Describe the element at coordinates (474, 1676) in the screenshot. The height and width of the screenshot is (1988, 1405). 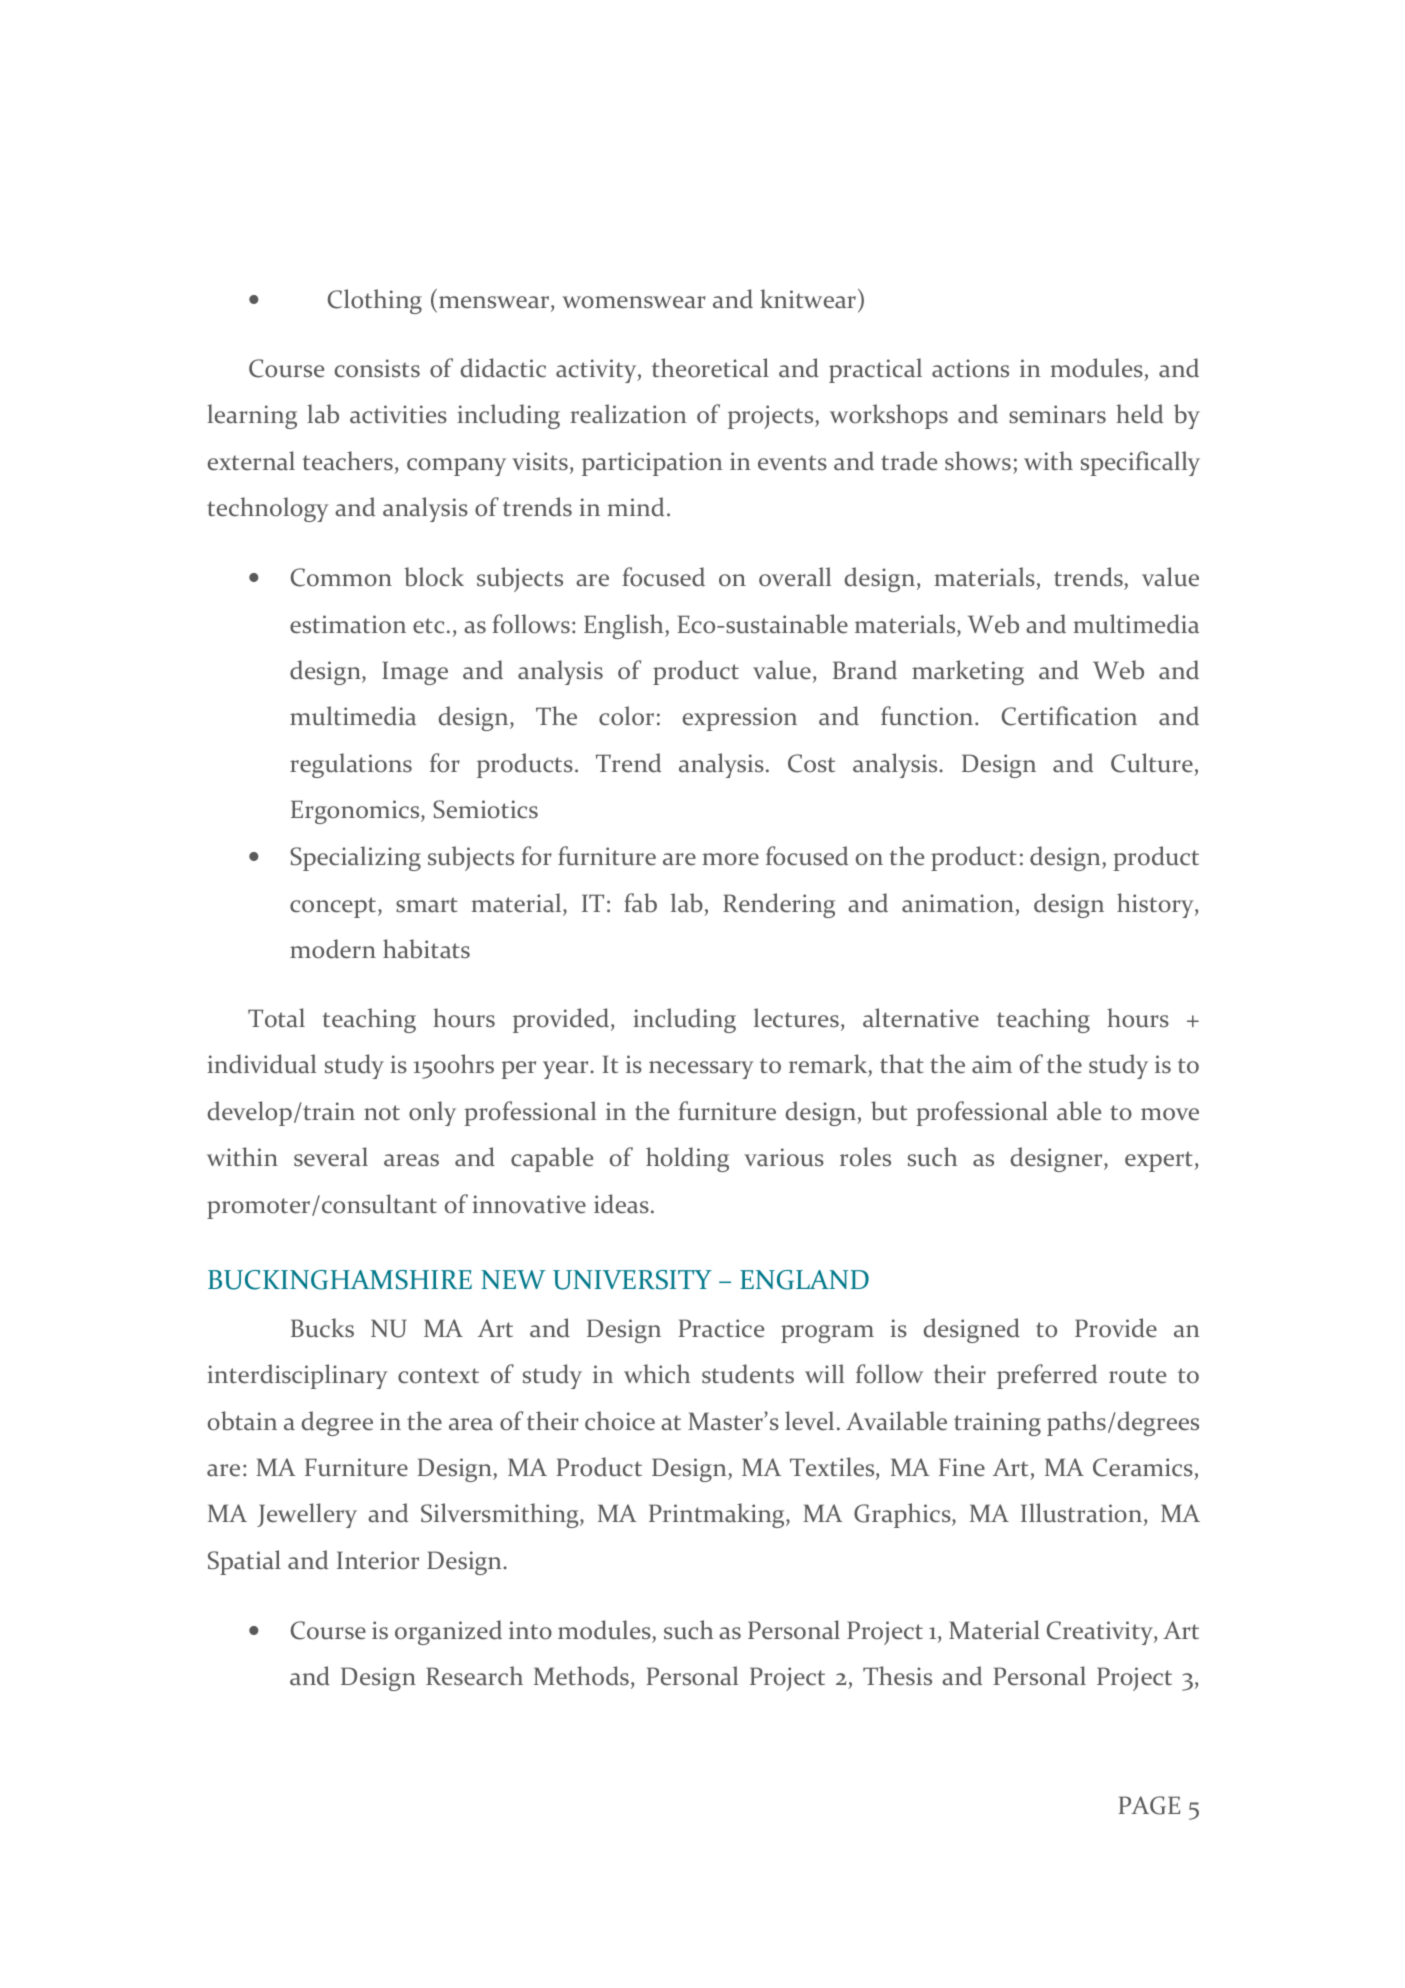
I see `Research` at that location.
